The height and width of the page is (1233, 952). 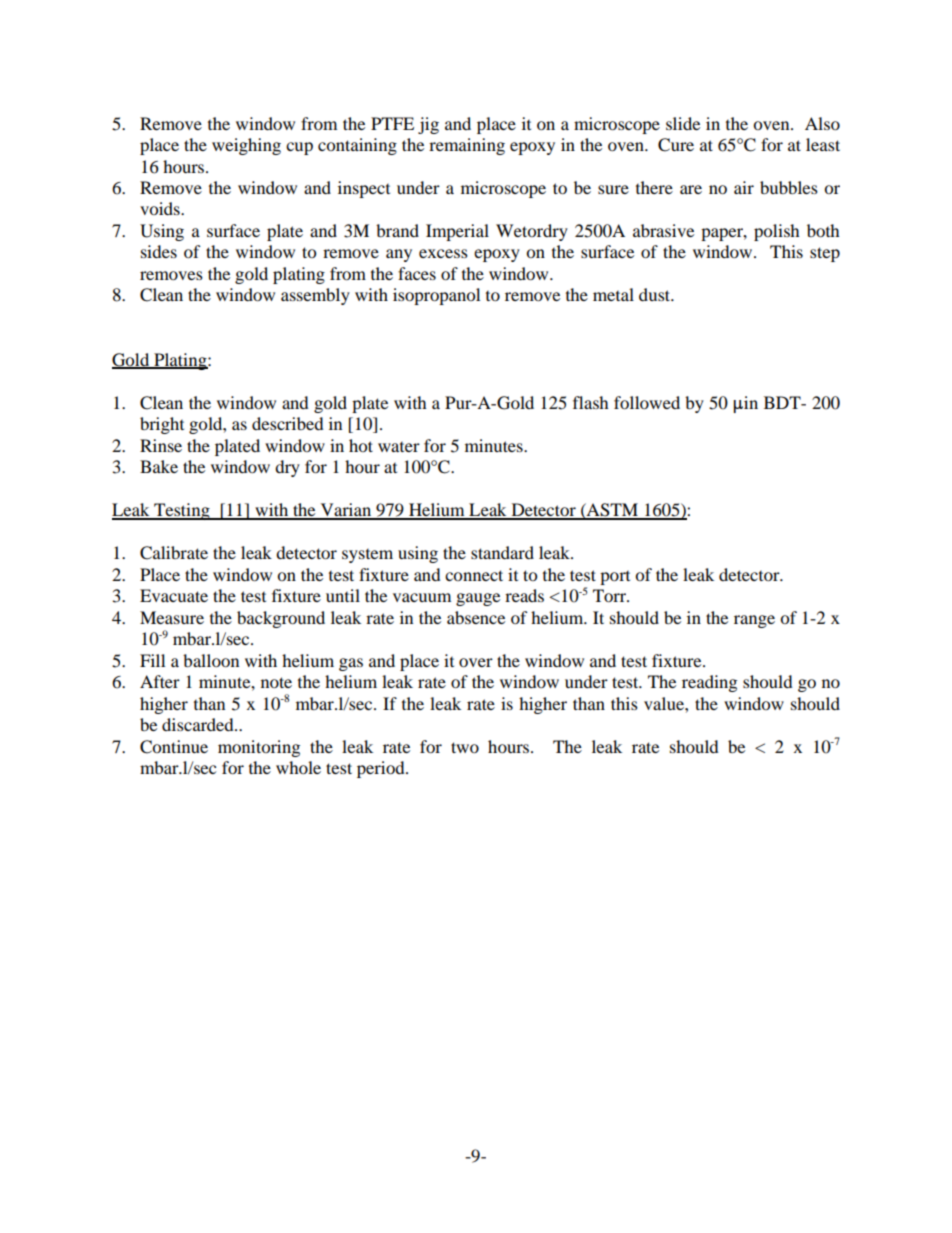 What do you see at coordinates (676, 145) in the page?
I see `Cure` at bounding box center [676, 145].
